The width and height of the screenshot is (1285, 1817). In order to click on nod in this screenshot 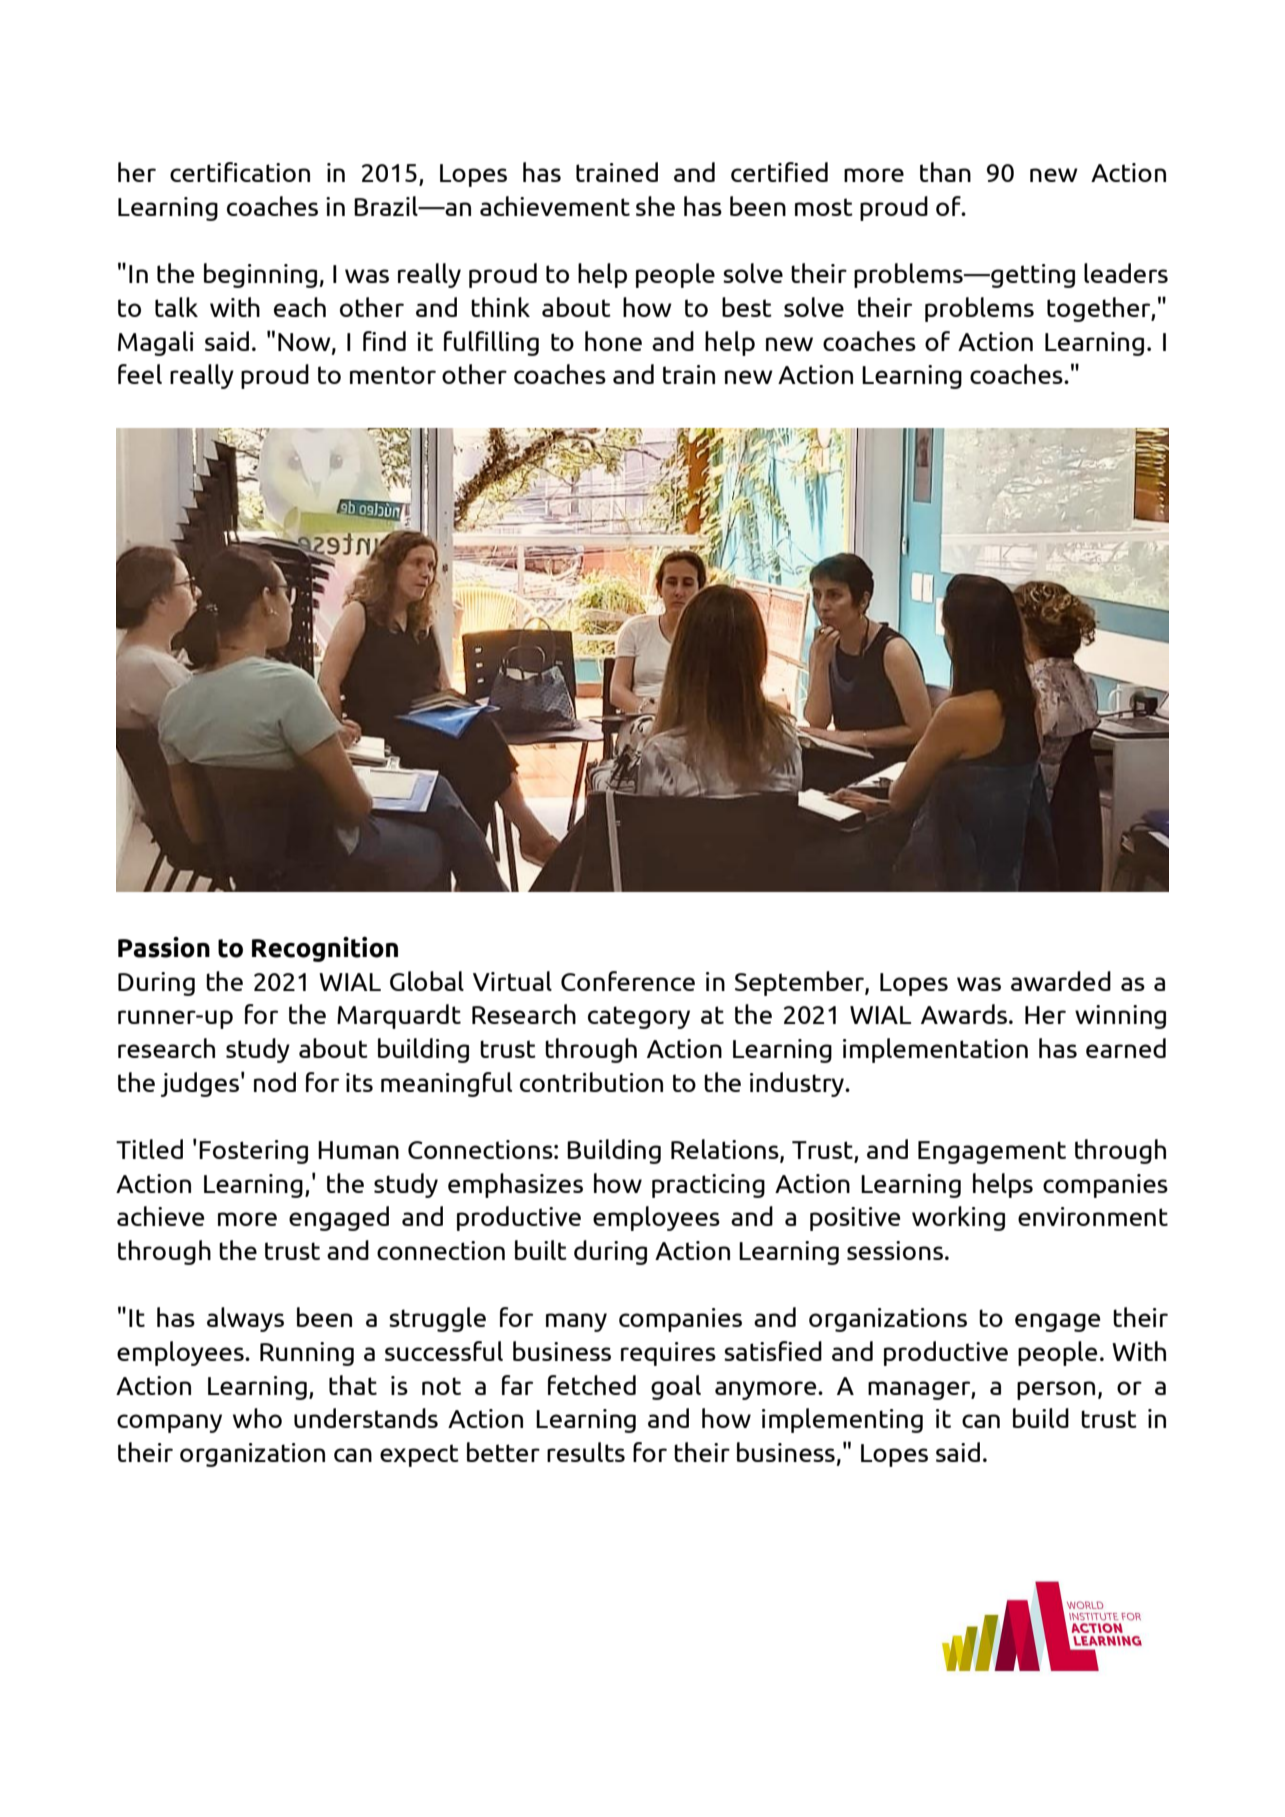, I will do `click(275, 1082)`.
